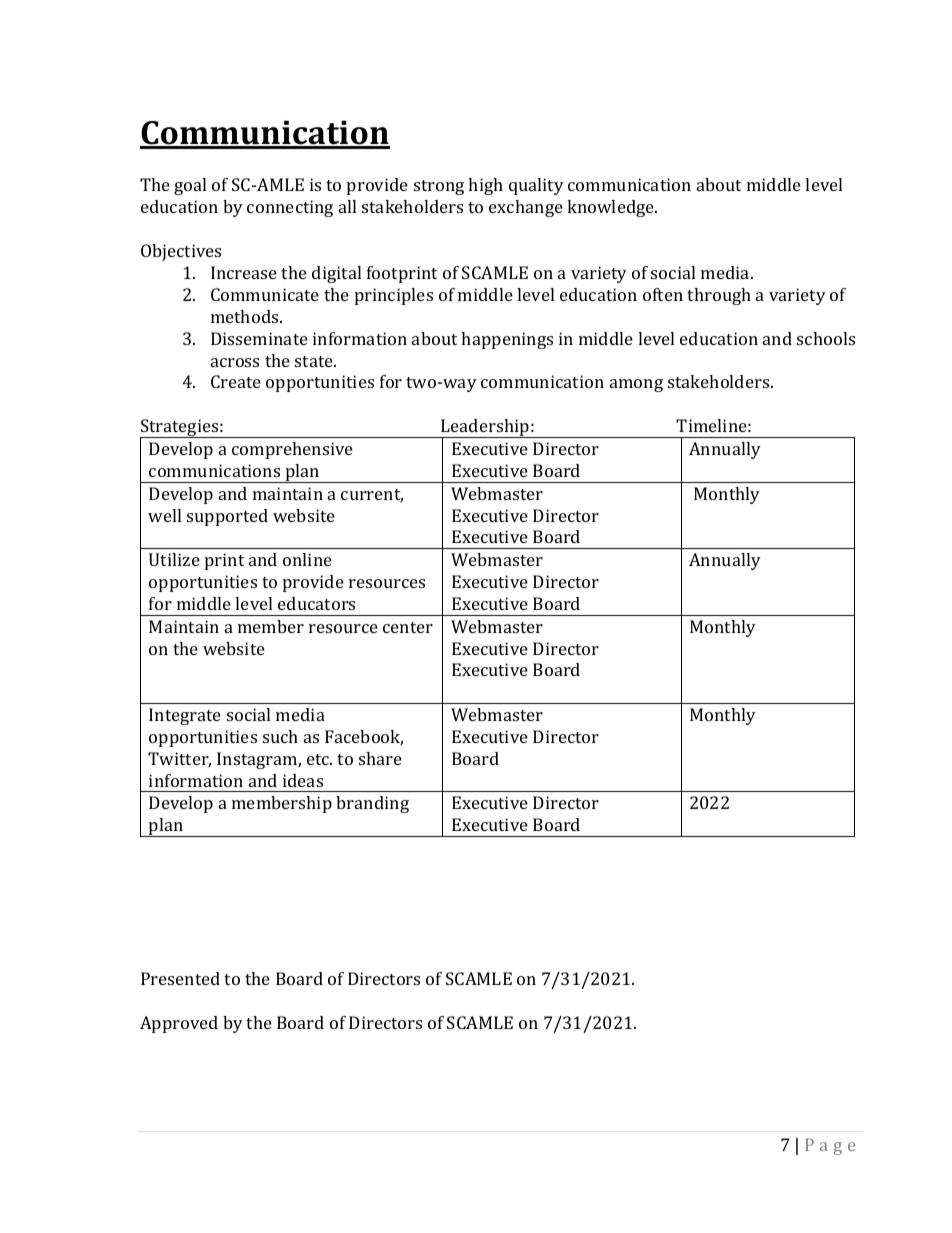 The width and height of the screenshot is (952, 1233). I want to click on Presented, so click(180, 978).
